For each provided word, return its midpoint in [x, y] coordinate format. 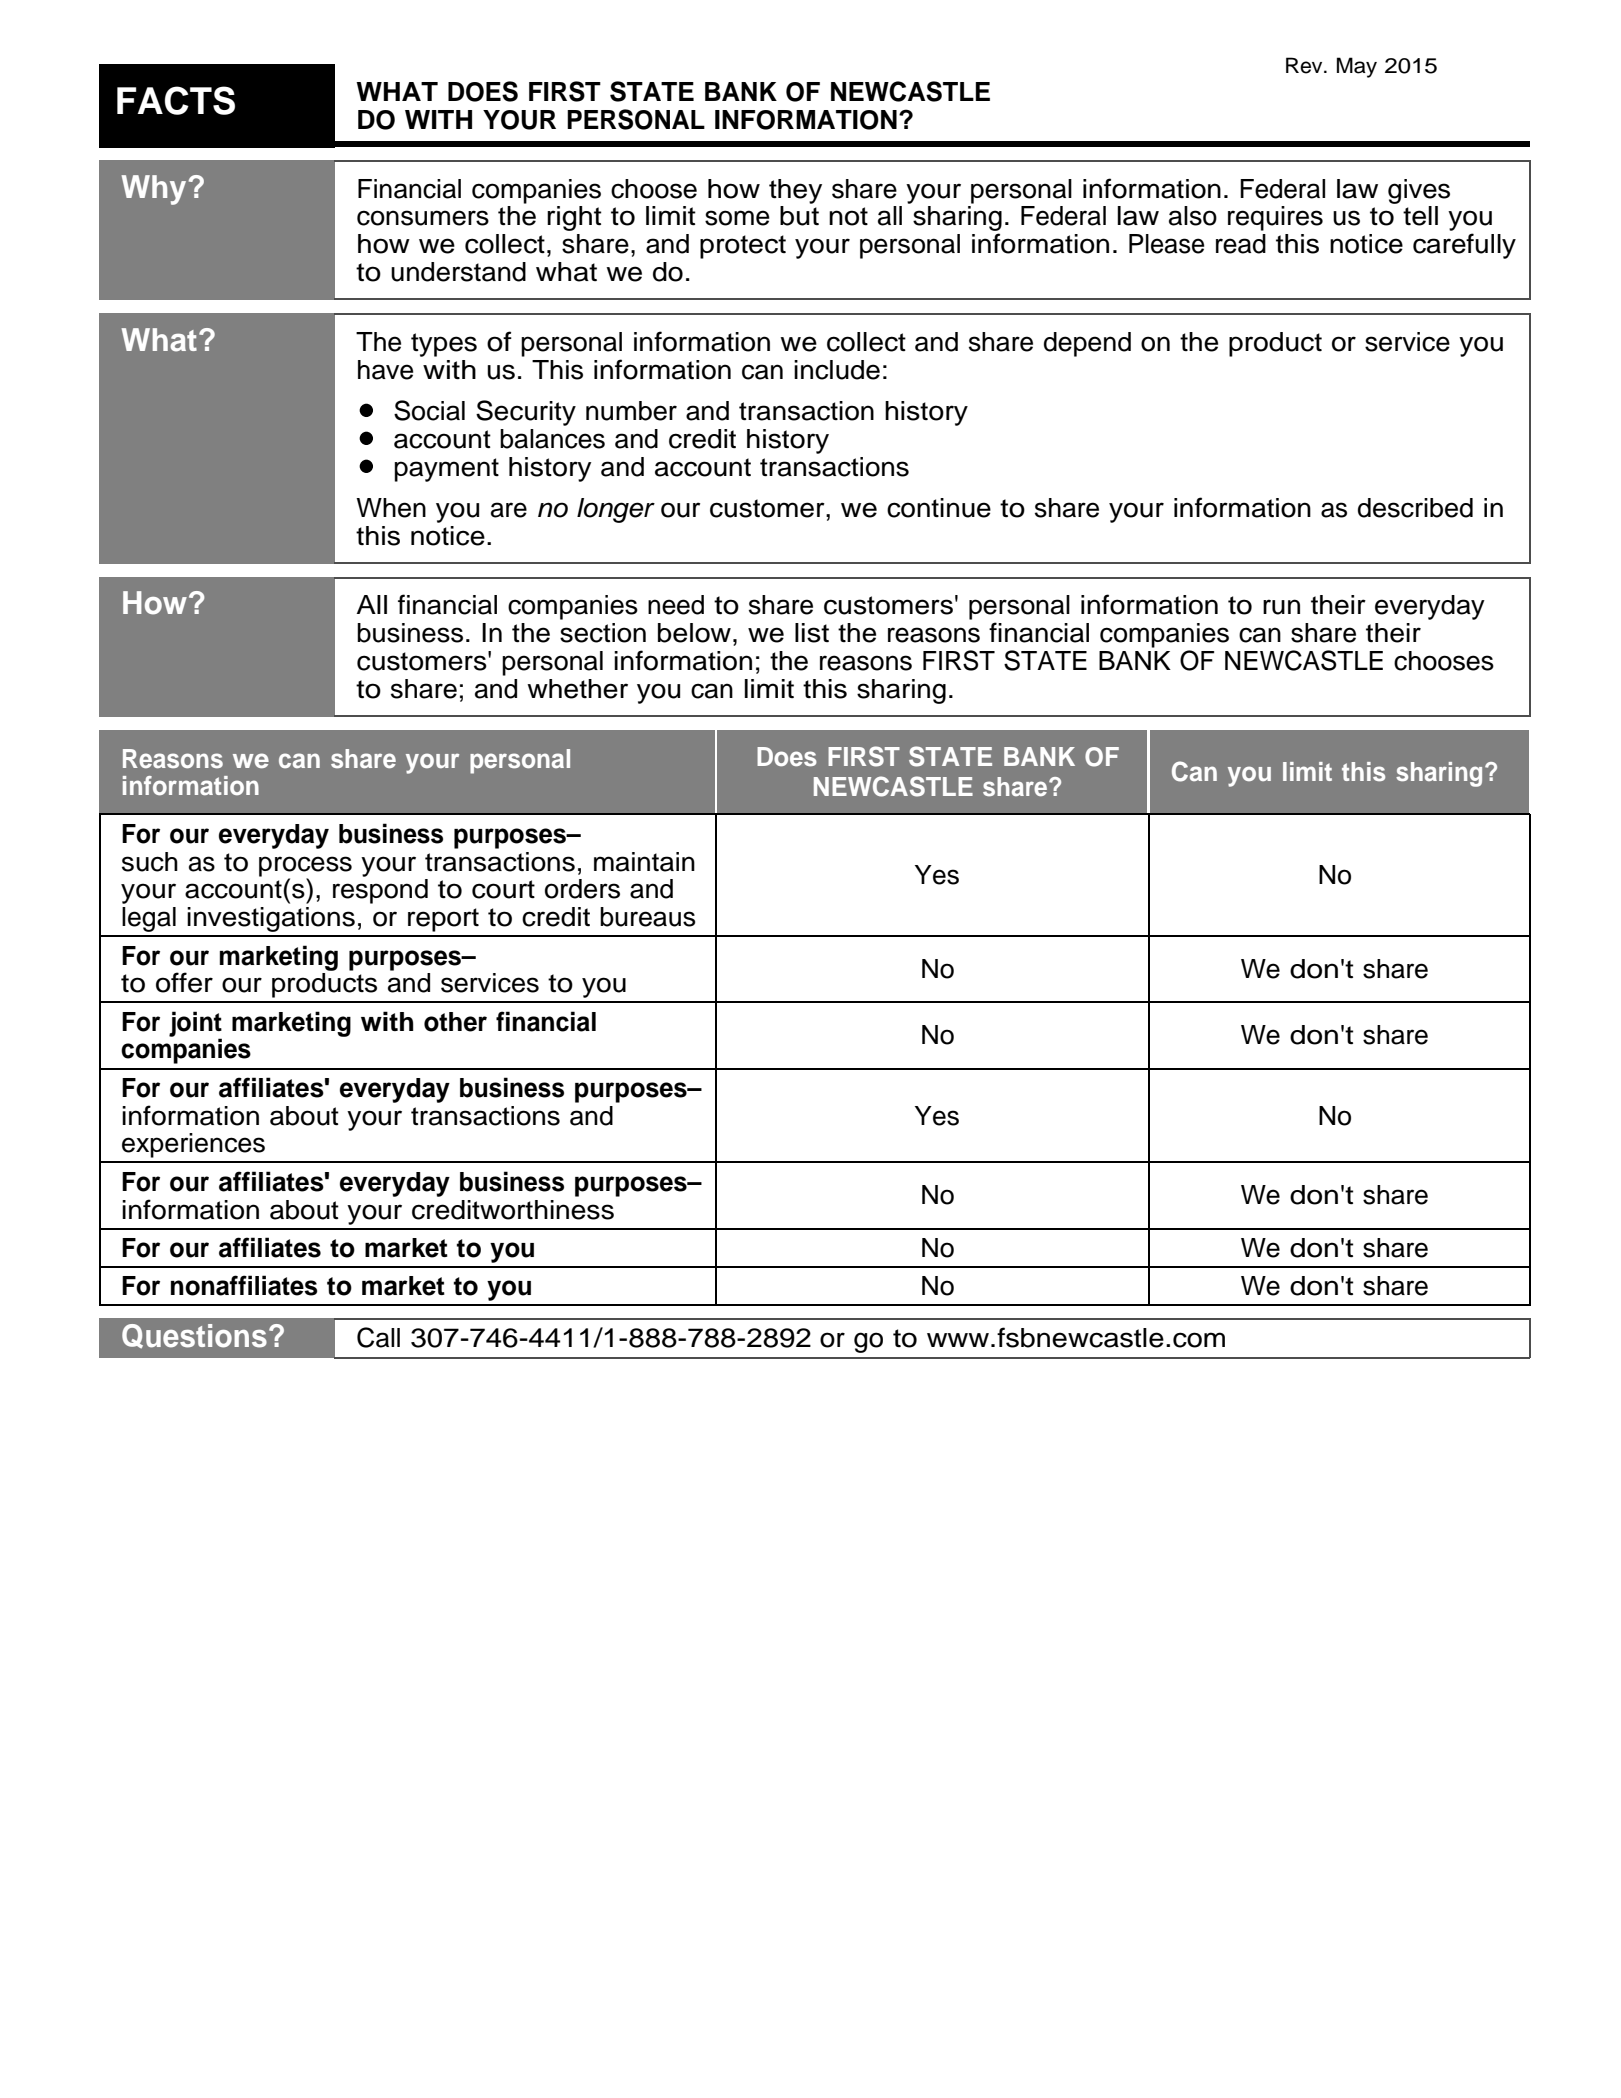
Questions [194, 1336]
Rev [1305, 65]
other [455, 1022]
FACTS [176, 100]
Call [378, 1337]
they [795, 191]
